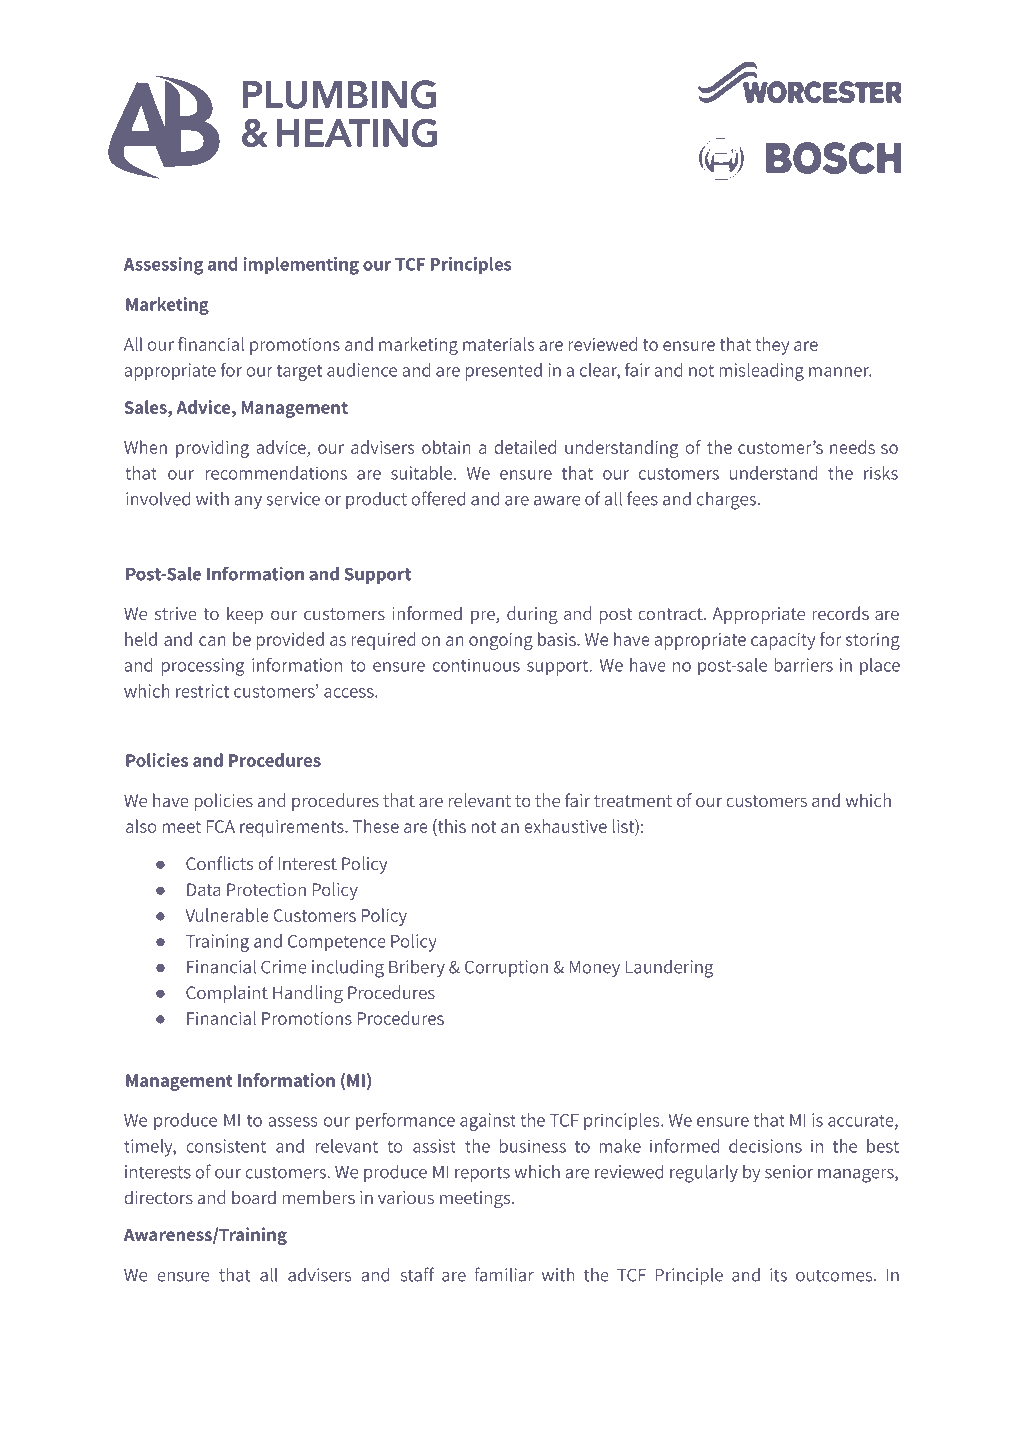 This image has height=1447, width=1024. What do you see at coordinates (254, 1197) in the image?
I see `board` at bounding box center [254, 1197].
